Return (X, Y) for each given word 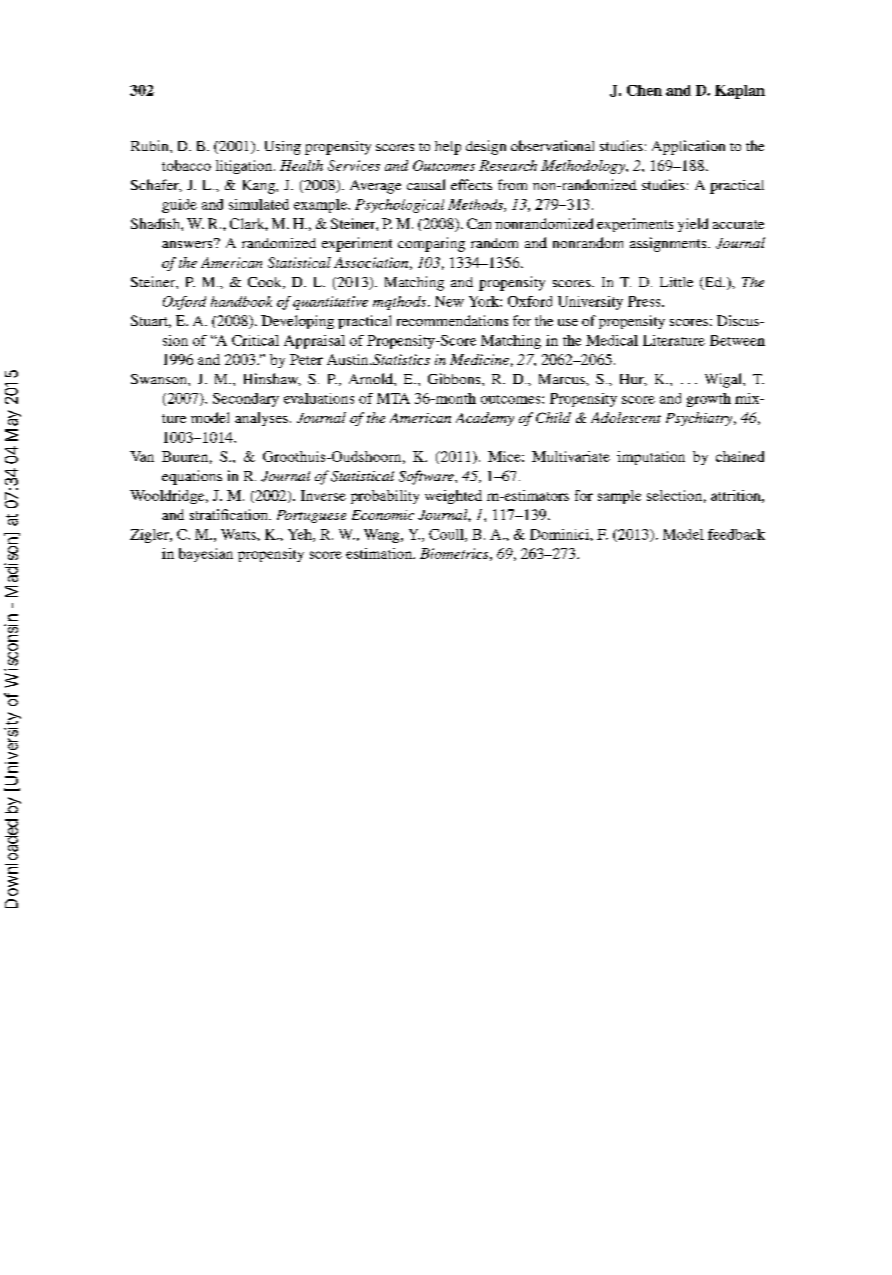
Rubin (151, 145)
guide (179, 206)
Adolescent (626, 417)
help (448, 148)
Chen (644, 90)
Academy (485, 419)
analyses (261, 419)
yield (693, 225)
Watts (239, 534)
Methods (476, 205)
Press (645, 301)
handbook (241, 301)
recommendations (452, 320)
